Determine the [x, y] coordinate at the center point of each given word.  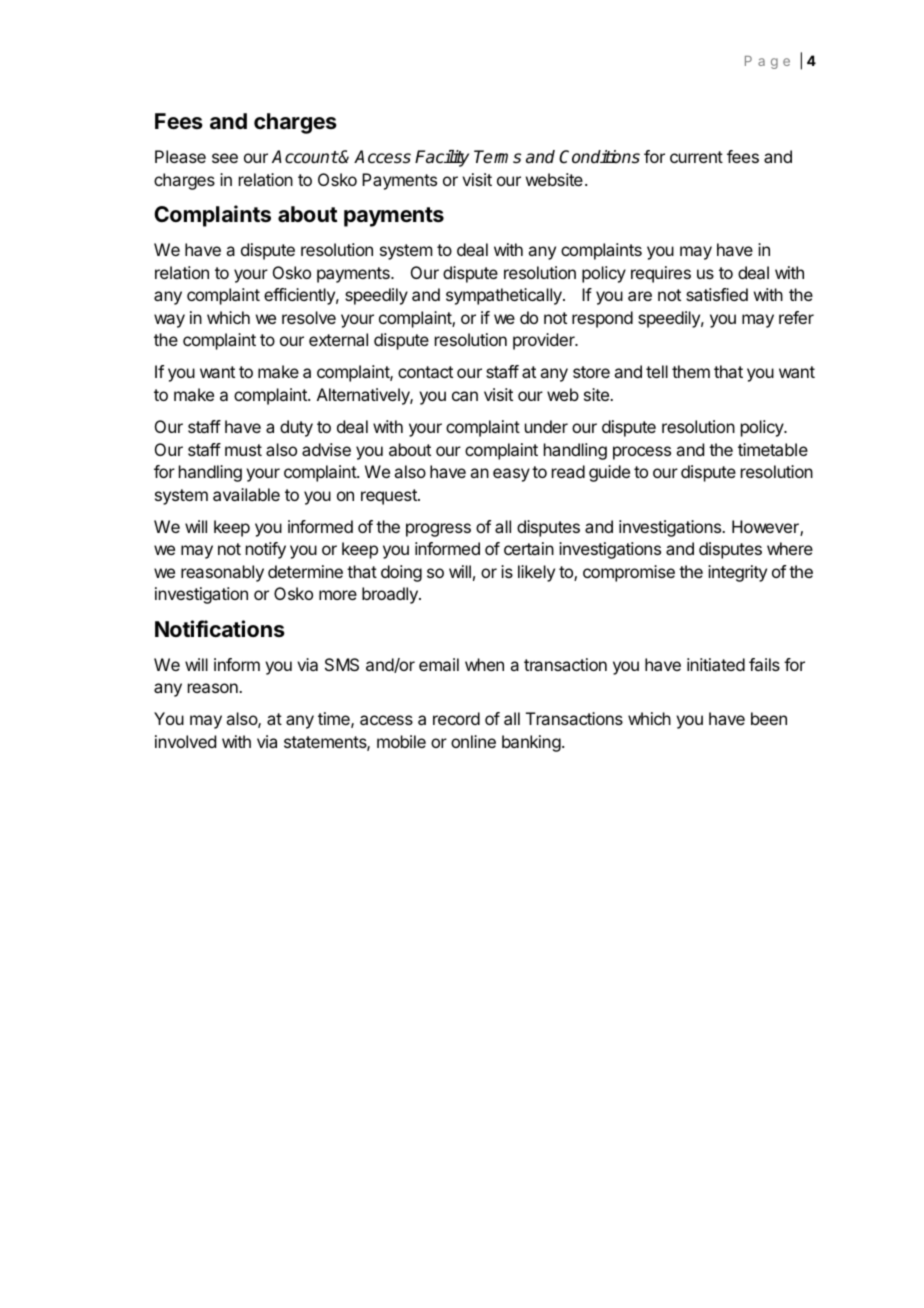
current [696, 157]
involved [185, 741]
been [769, 718]
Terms [497, 157]
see [225, 158]
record [456, 718]
